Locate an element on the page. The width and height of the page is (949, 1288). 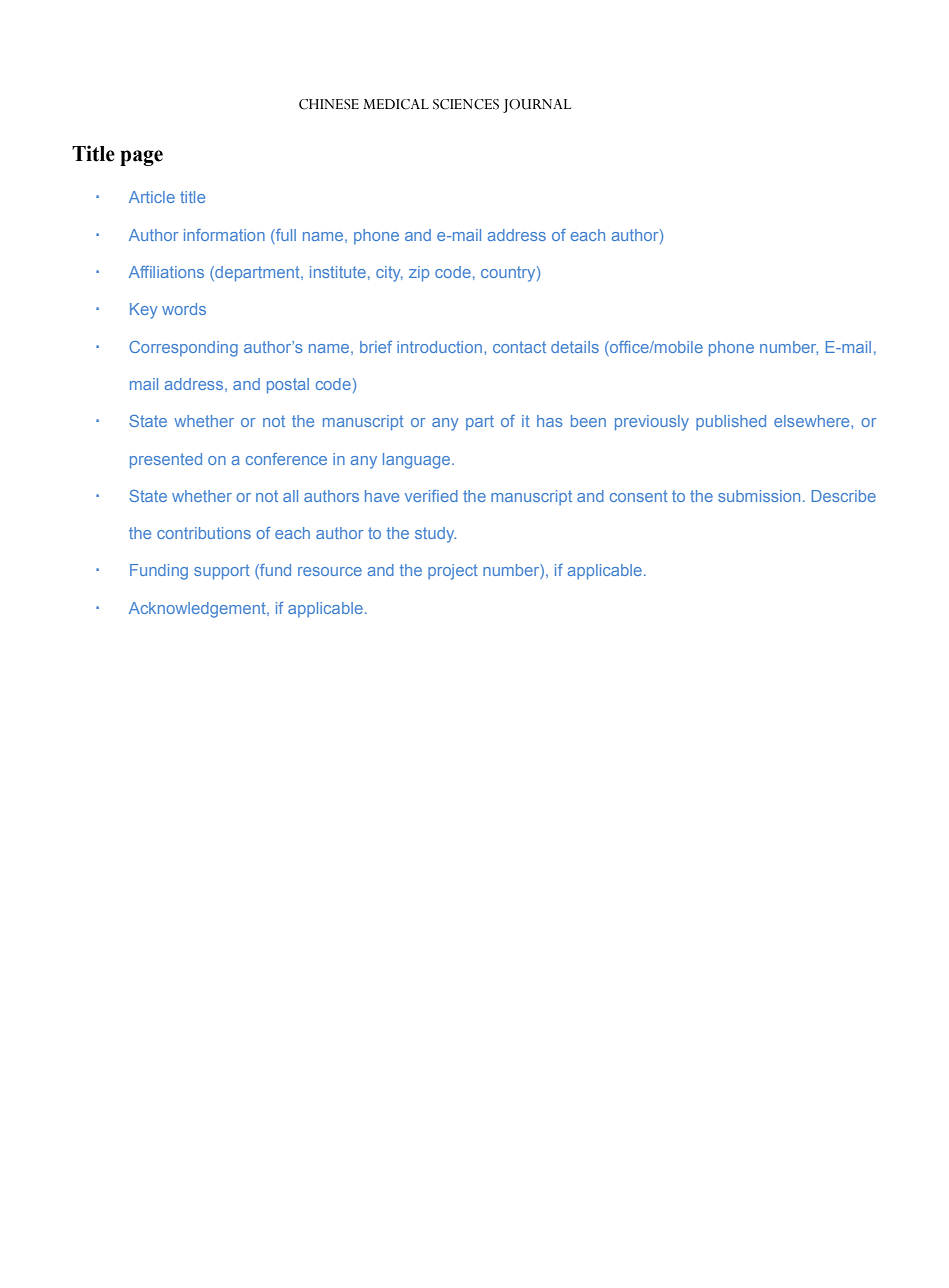
published is located at coordinates (731, 422).
